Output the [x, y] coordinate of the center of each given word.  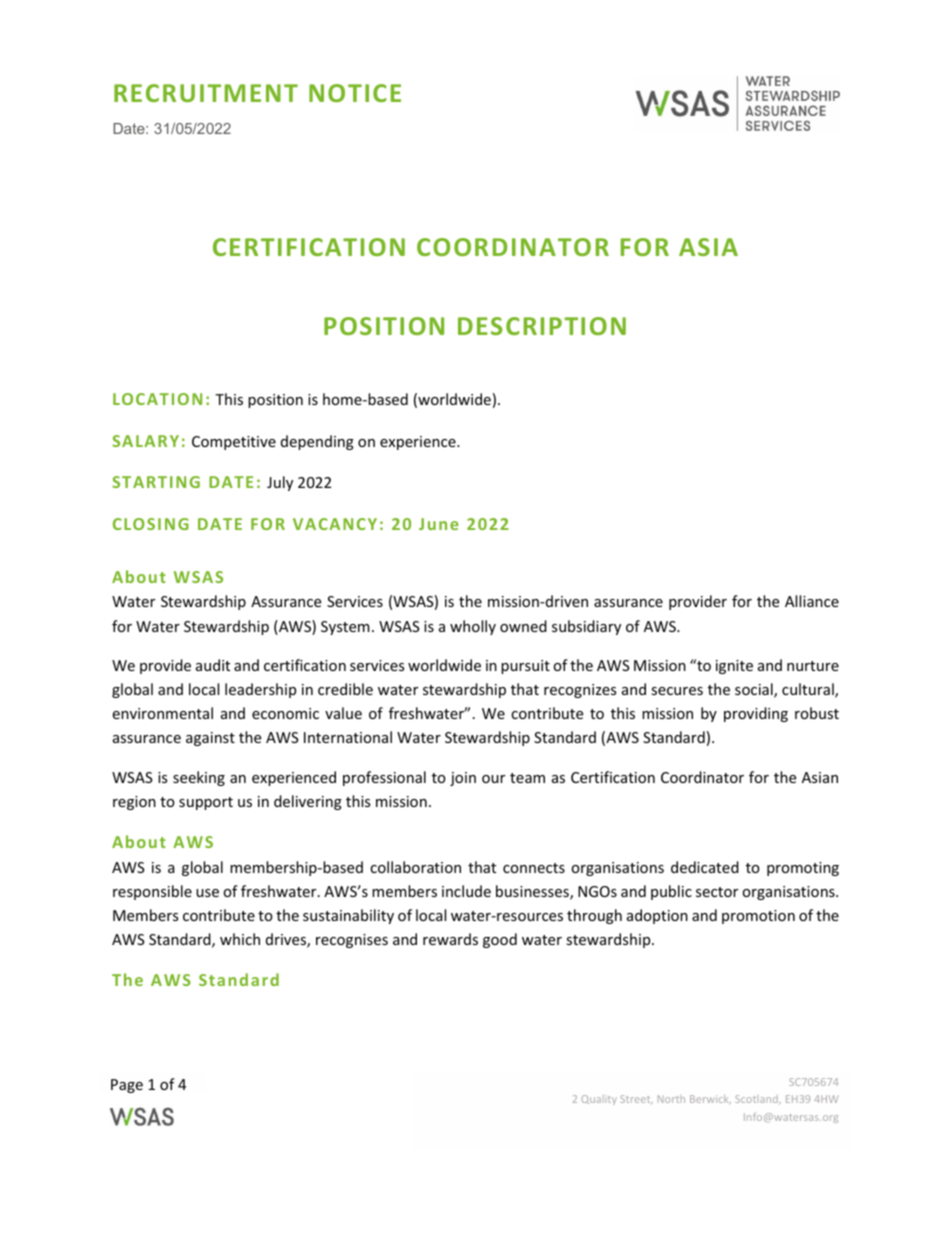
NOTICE [355, 93]
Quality [599, 1100]
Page [127, 1086]
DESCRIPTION [542, 326]
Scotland [758, 1099]
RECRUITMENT [206, 93]
